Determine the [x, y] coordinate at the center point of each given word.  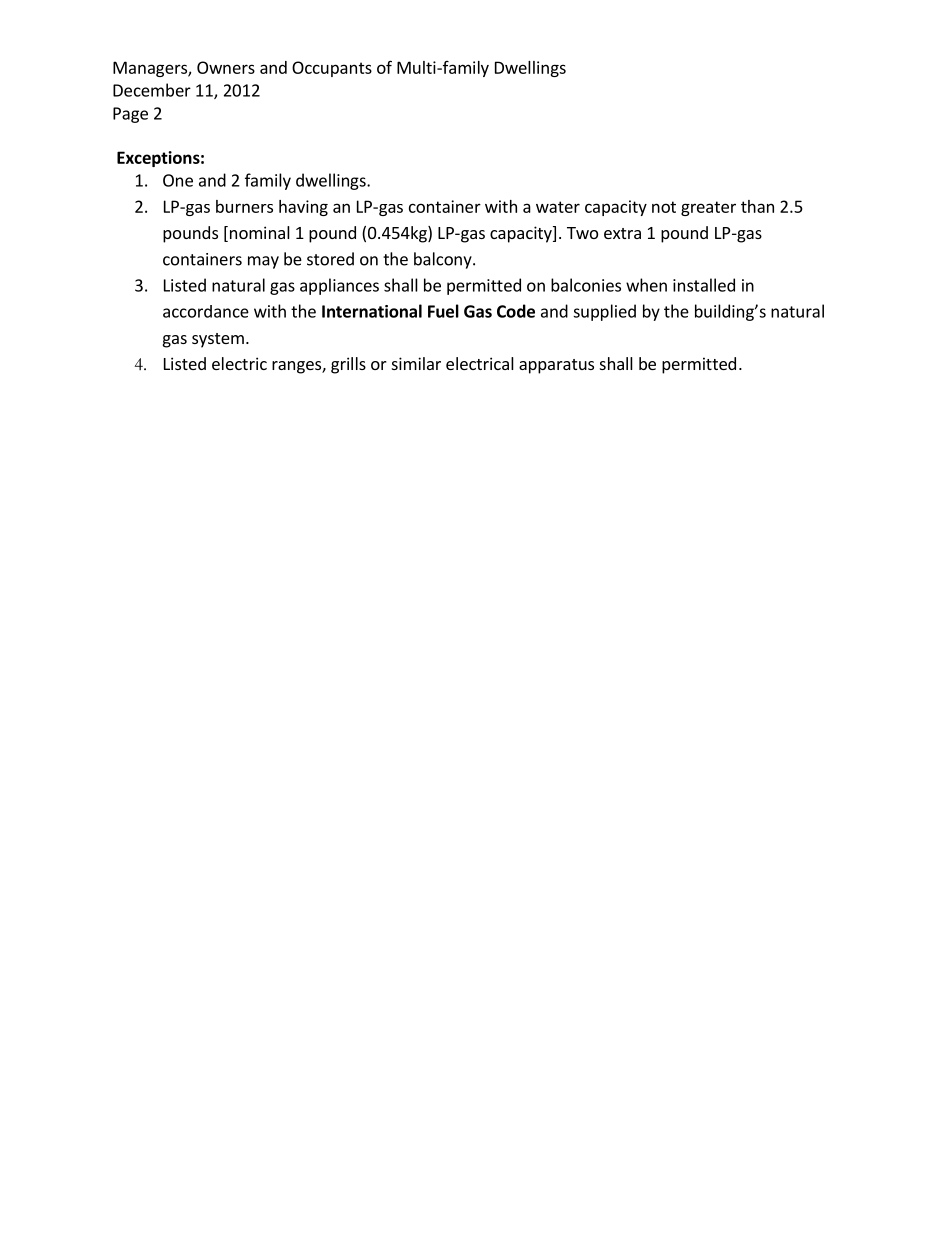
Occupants [332, 69]
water [558, 207]
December [152, 90]
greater [708, 208]
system [218, 340]
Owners [226, 67]
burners [244, 206]
